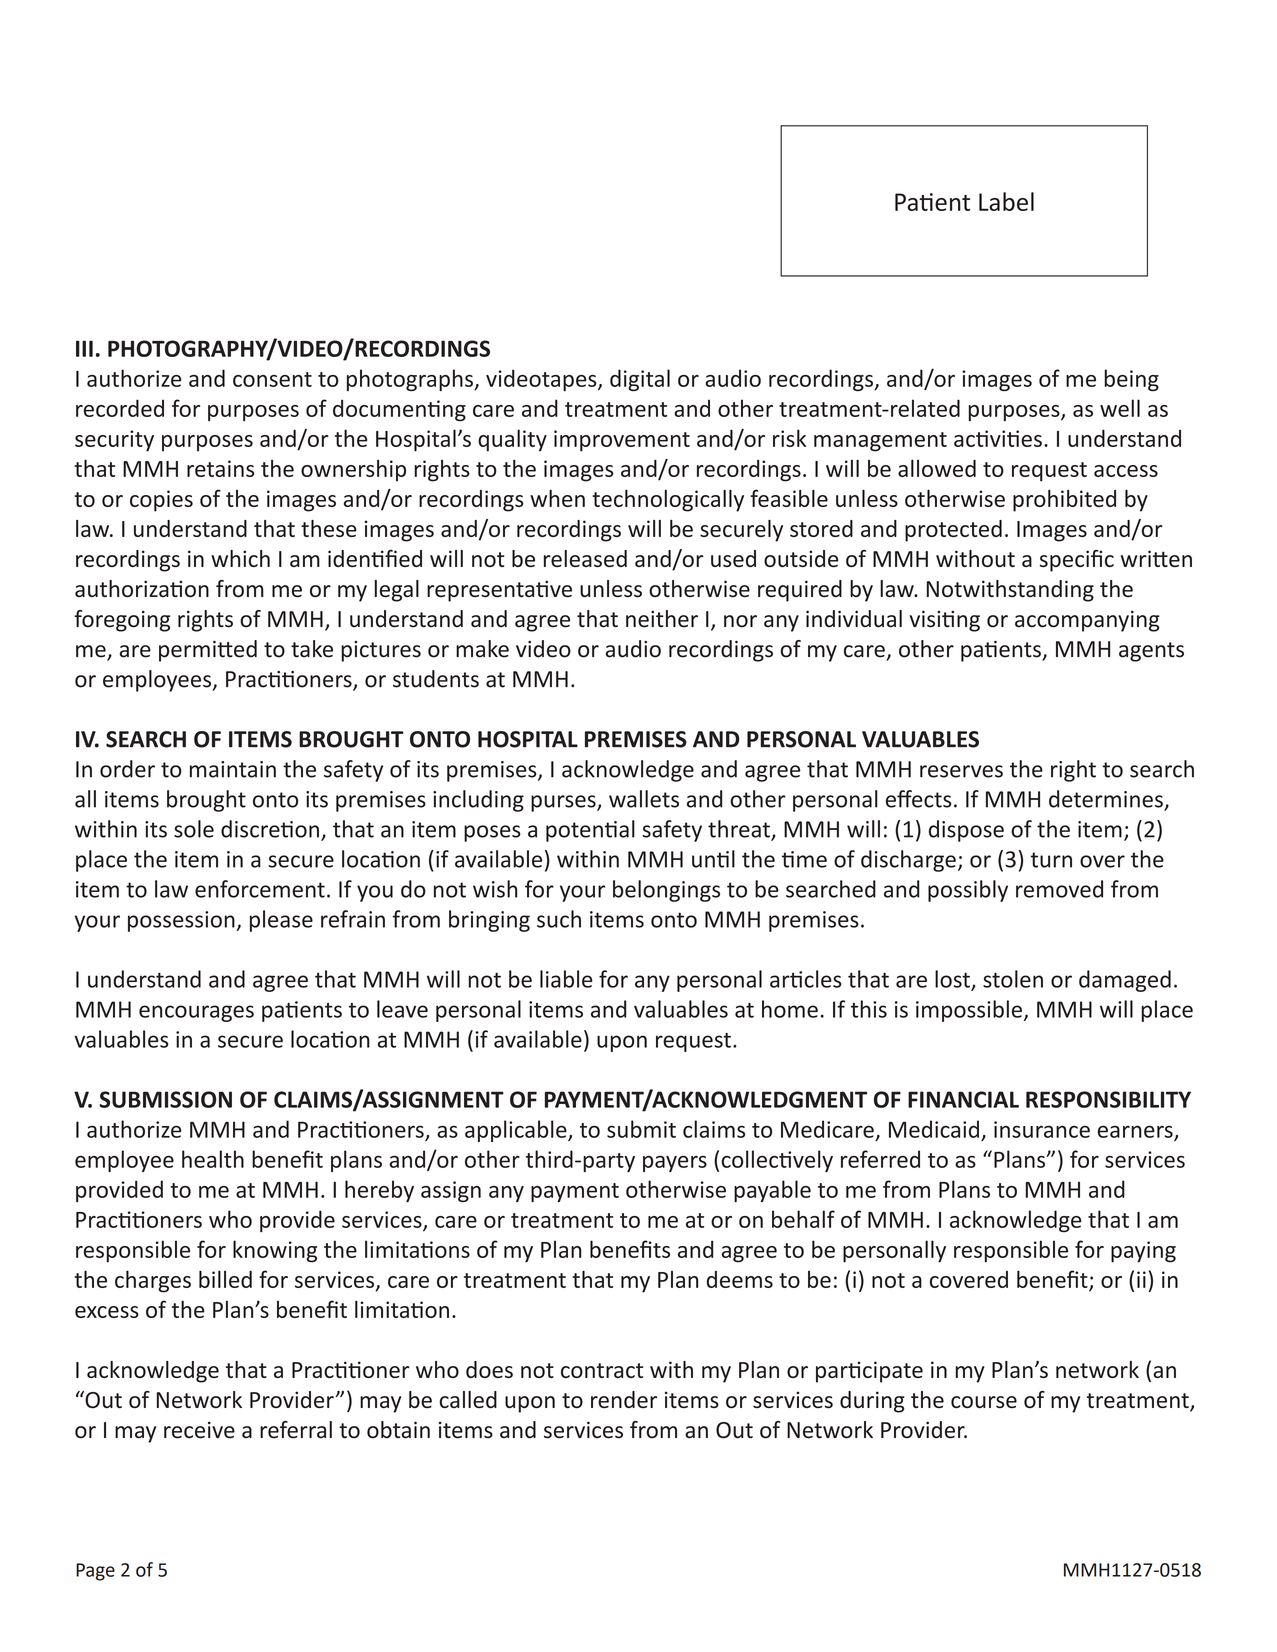  Describe the element at coordinates (1006, 201) in the screenshot. I see `Label` at that location.
